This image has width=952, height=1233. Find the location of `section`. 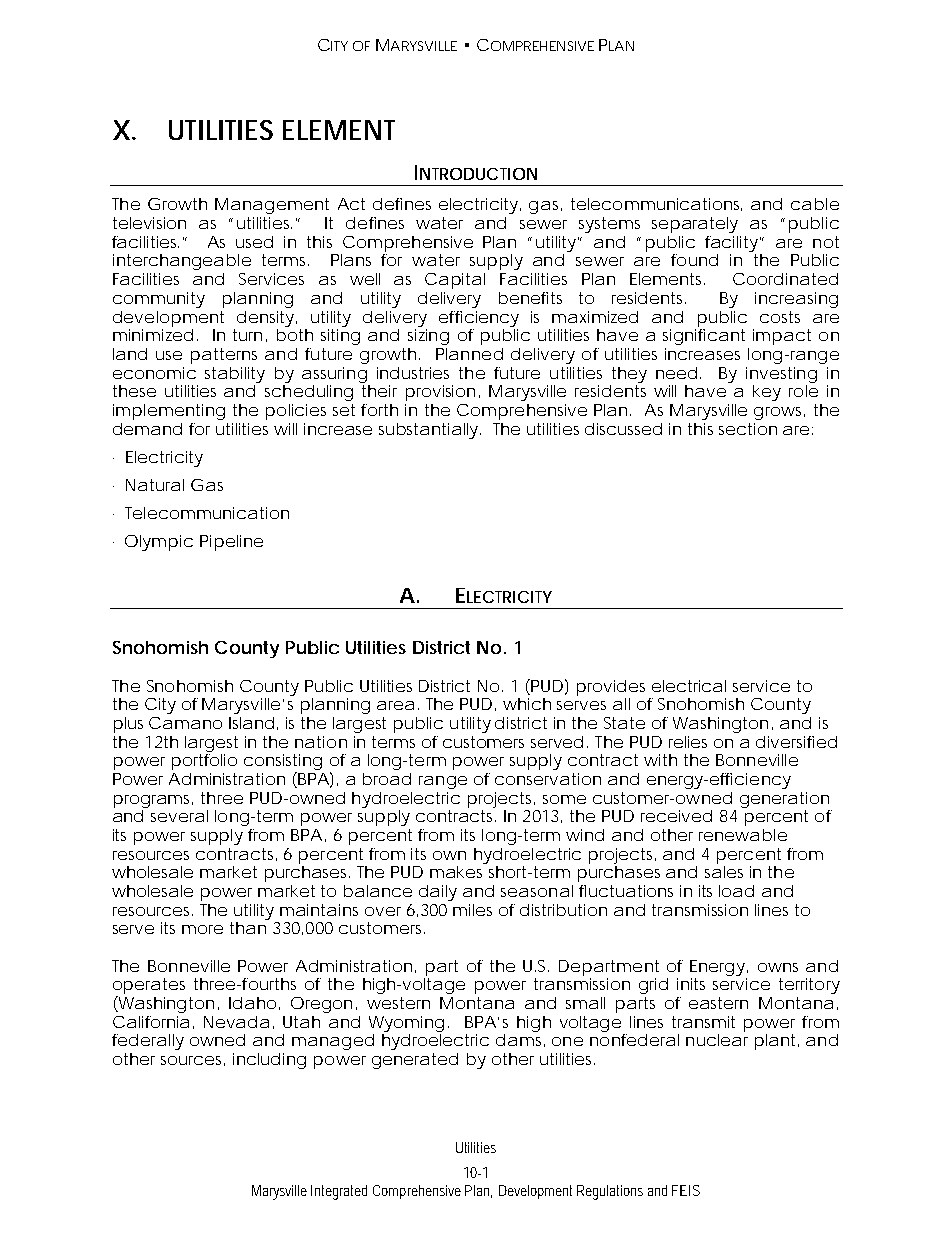

section is located at coordinates (748, 429).
